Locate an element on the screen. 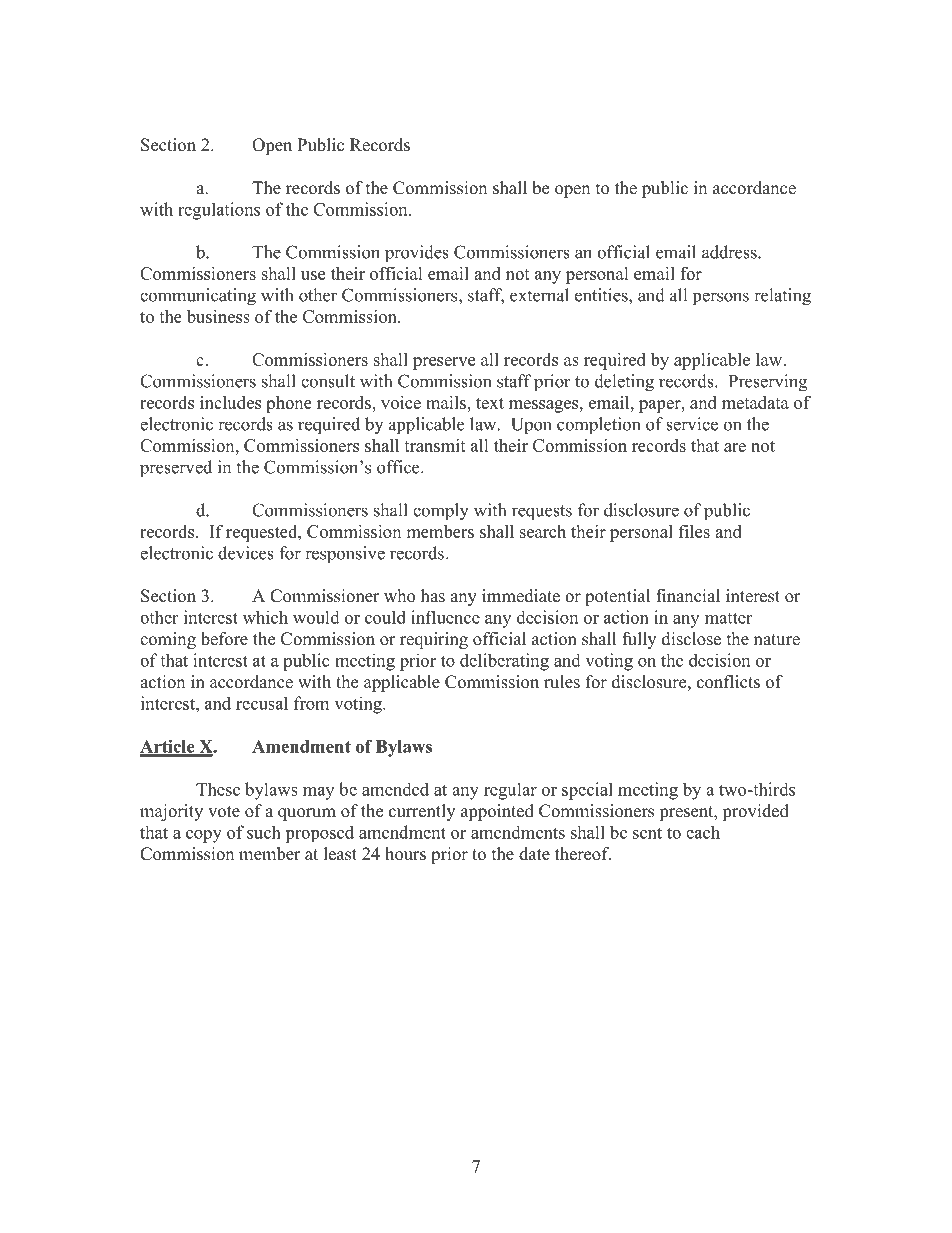 The width and height of the screenshot is (952, 1233). comply is located at coordinates (441, 512).
